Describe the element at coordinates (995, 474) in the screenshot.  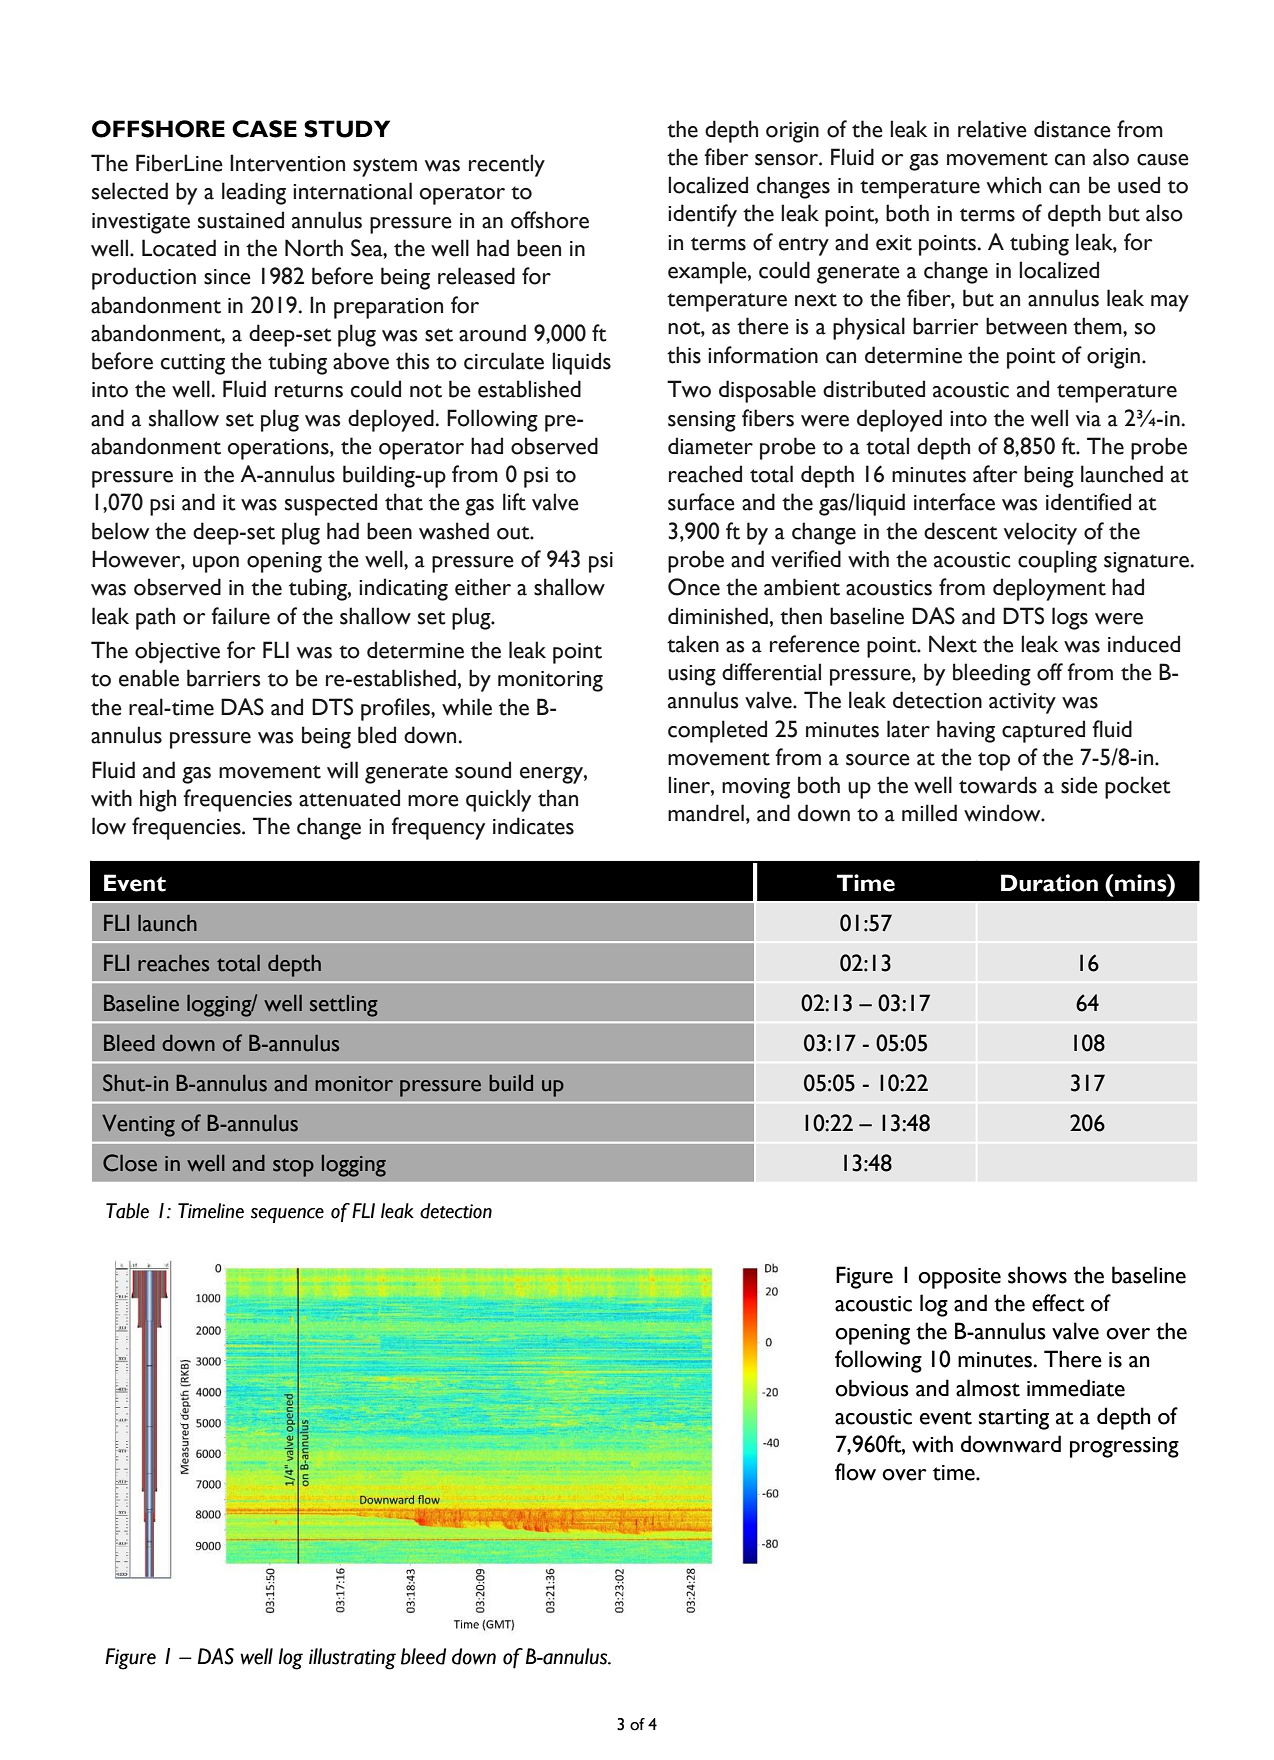
I see `after` at that location.
